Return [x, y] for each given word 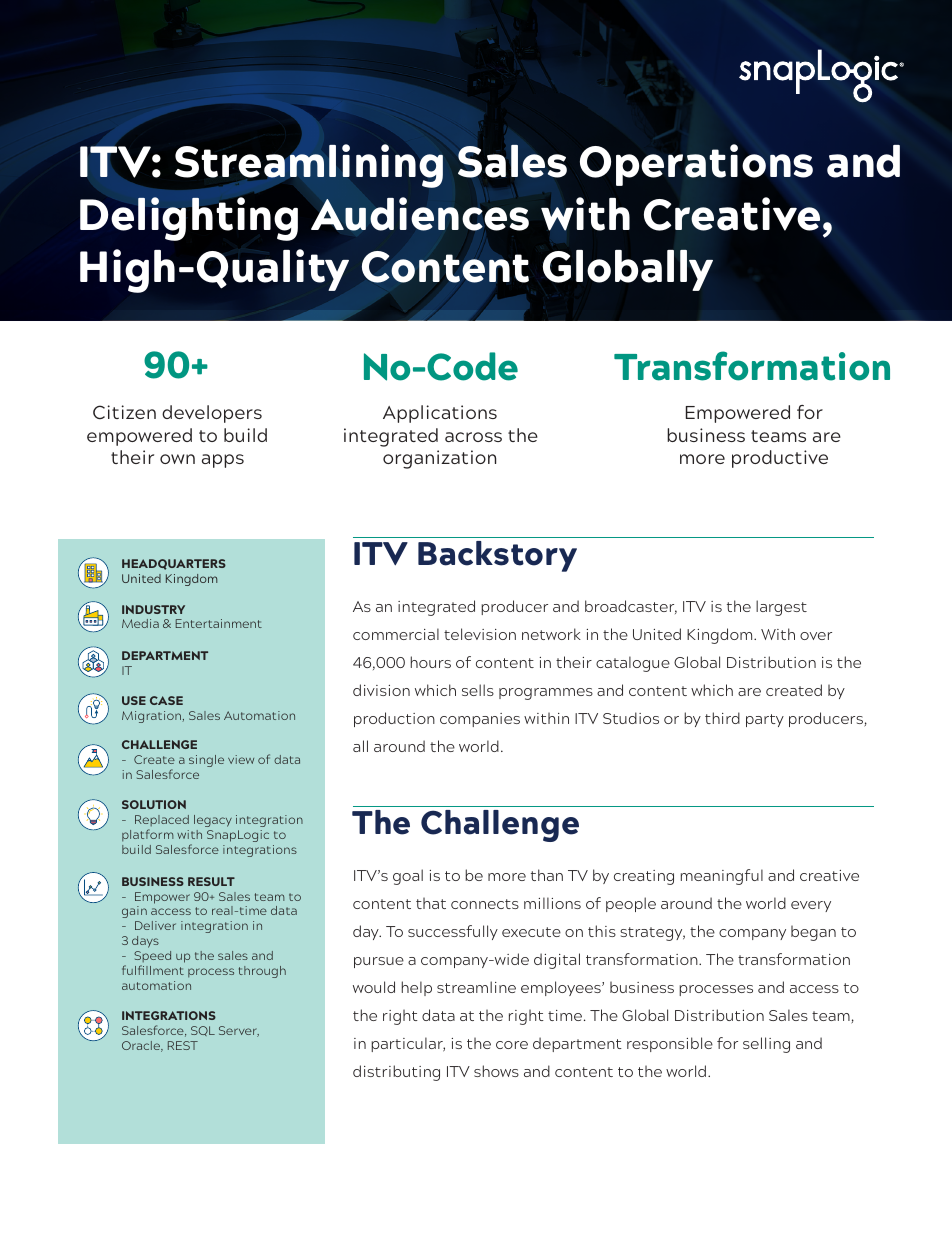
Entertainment [219, 623]
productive [780, 459]
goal [408, 877]
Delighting [189, 219]
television [480, 634]
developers [212, 414]
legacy [213, 821]
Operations [696, 165]
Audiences [420, 214]
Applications [440, 414]
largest [781, 608]
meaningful [722, 877]
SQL [203, 1031]
